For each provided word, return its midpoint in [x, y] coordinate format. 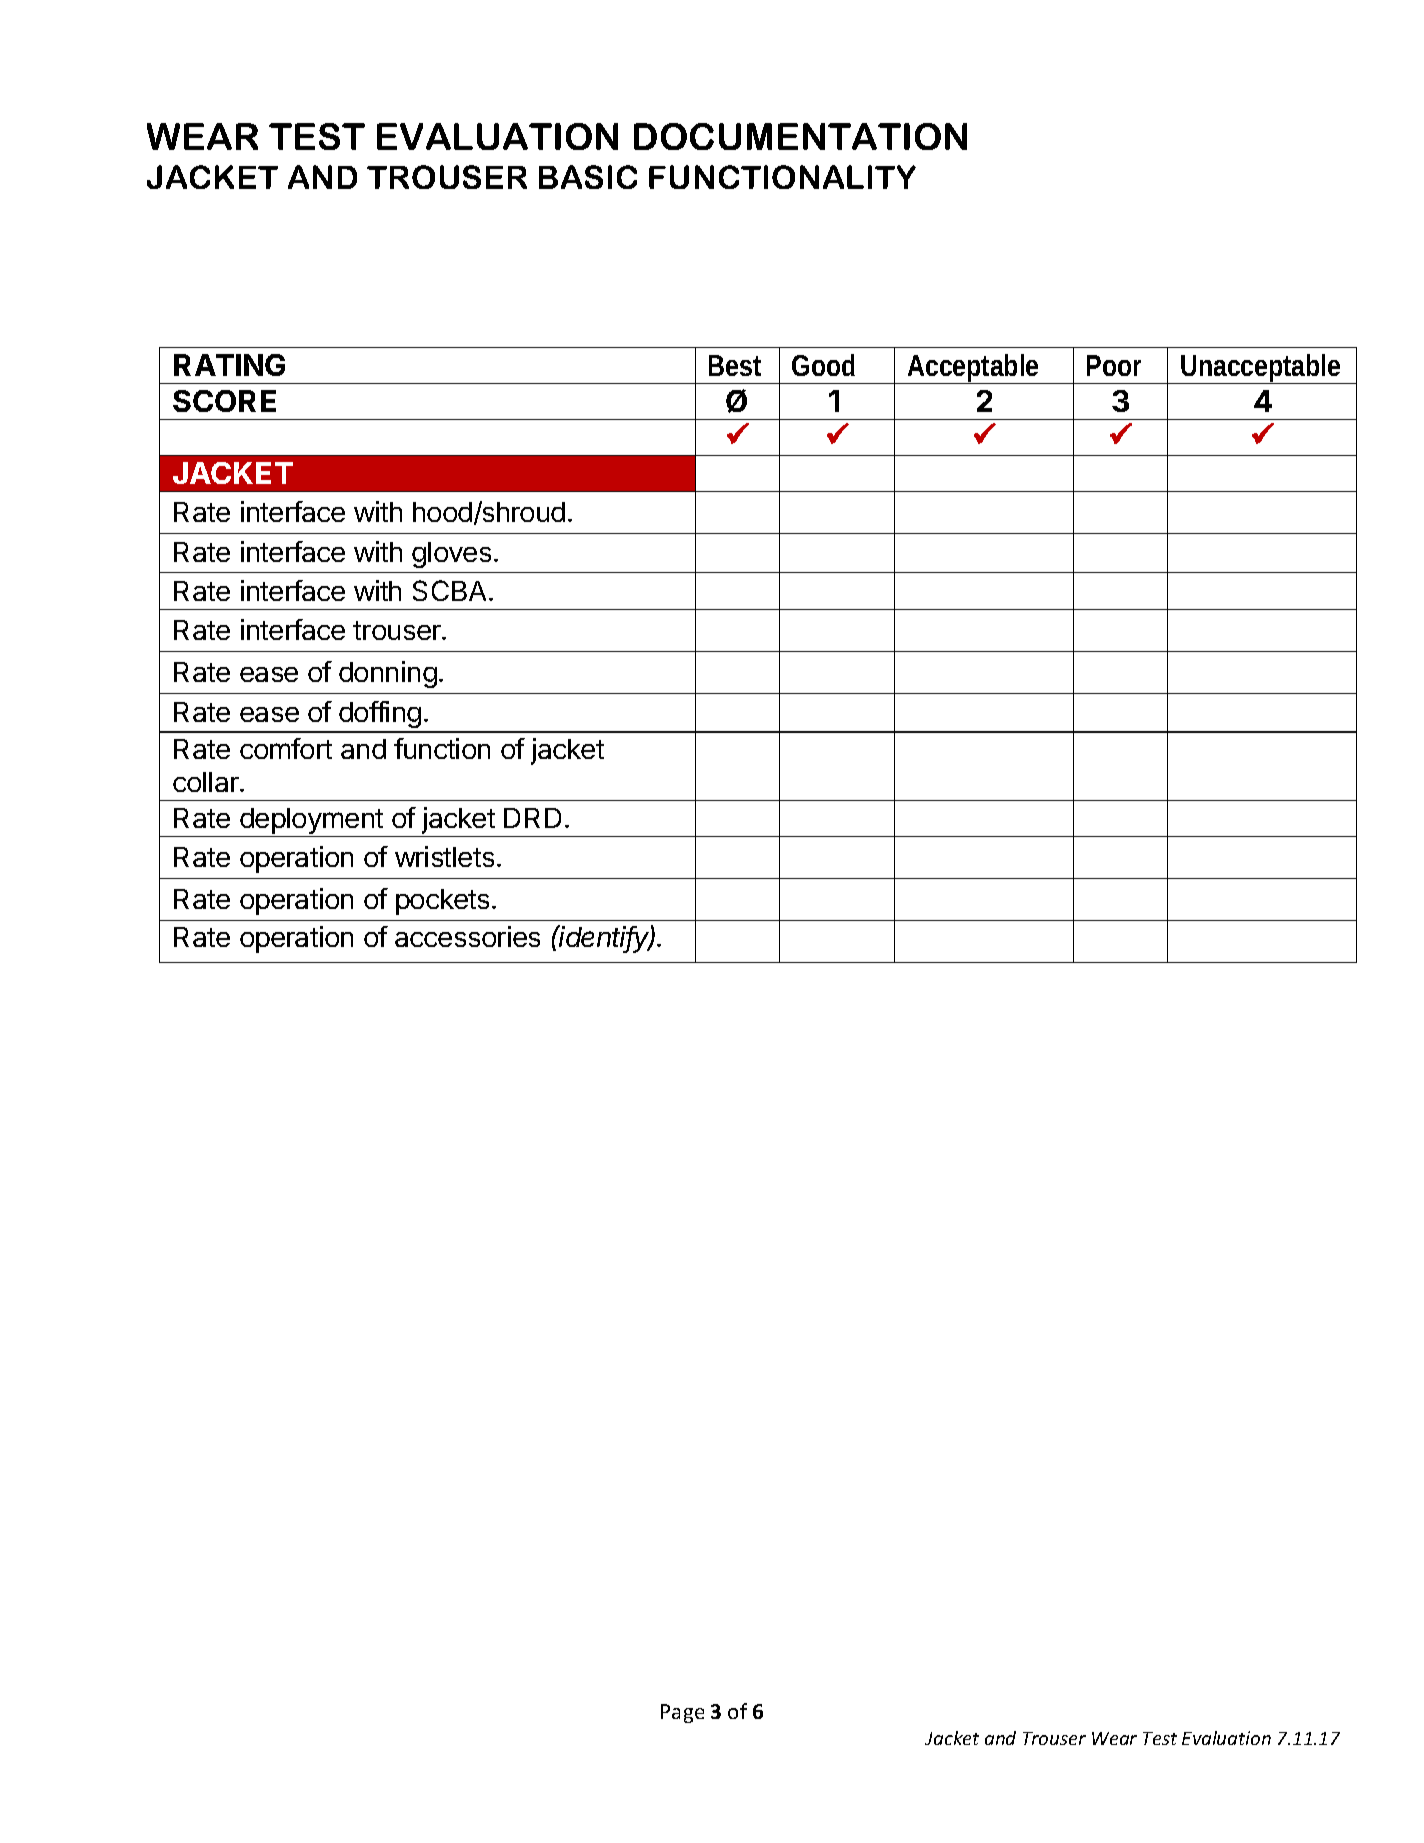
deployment [311, 822]
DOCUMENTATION [800, 136]
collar [207, 782]
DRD [532, 818]
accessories [467, 936]
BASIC [588, 177]
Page [682, 1713]
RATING [229, 365]
